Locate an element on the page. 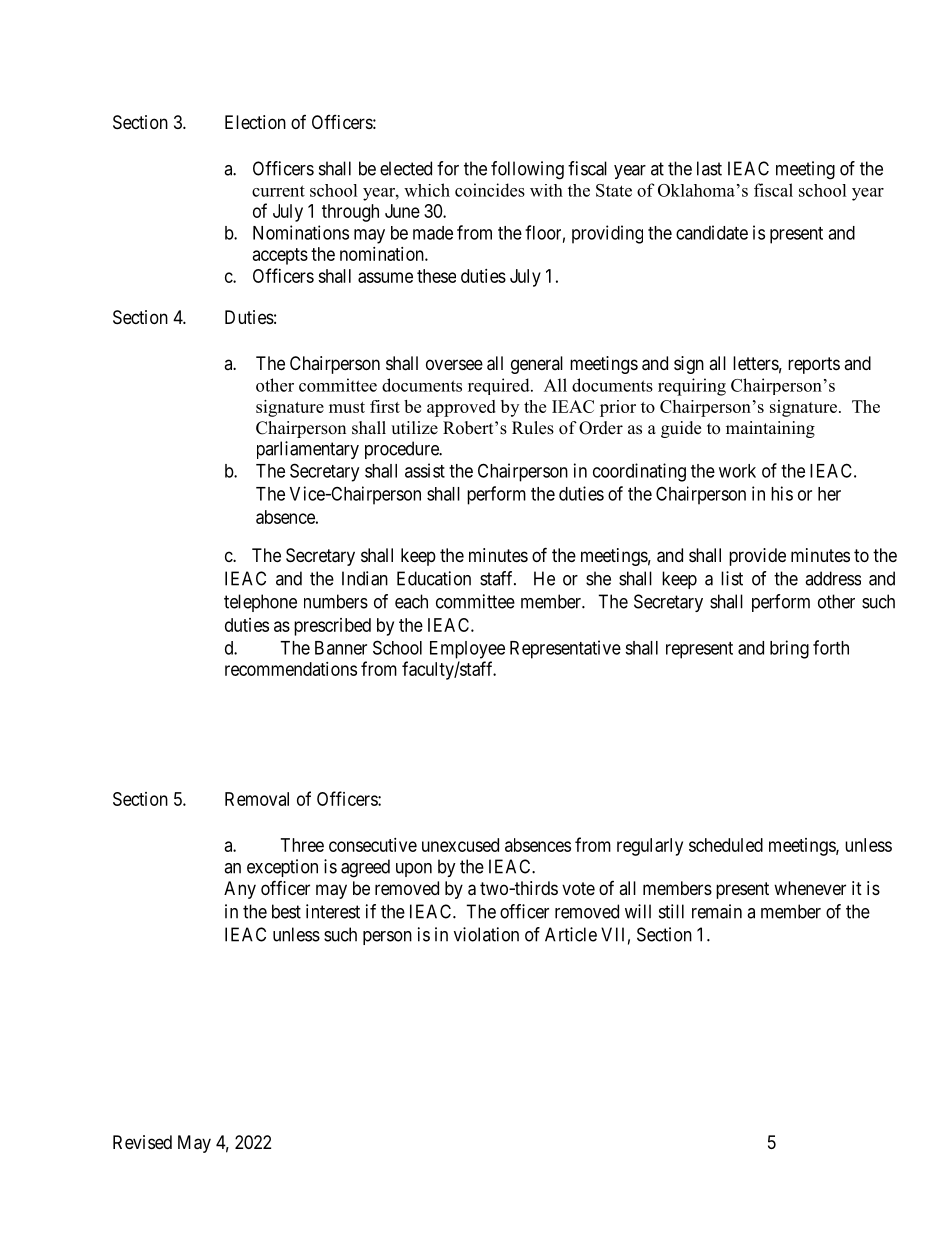  assist is located at coordinates (425, 470).
